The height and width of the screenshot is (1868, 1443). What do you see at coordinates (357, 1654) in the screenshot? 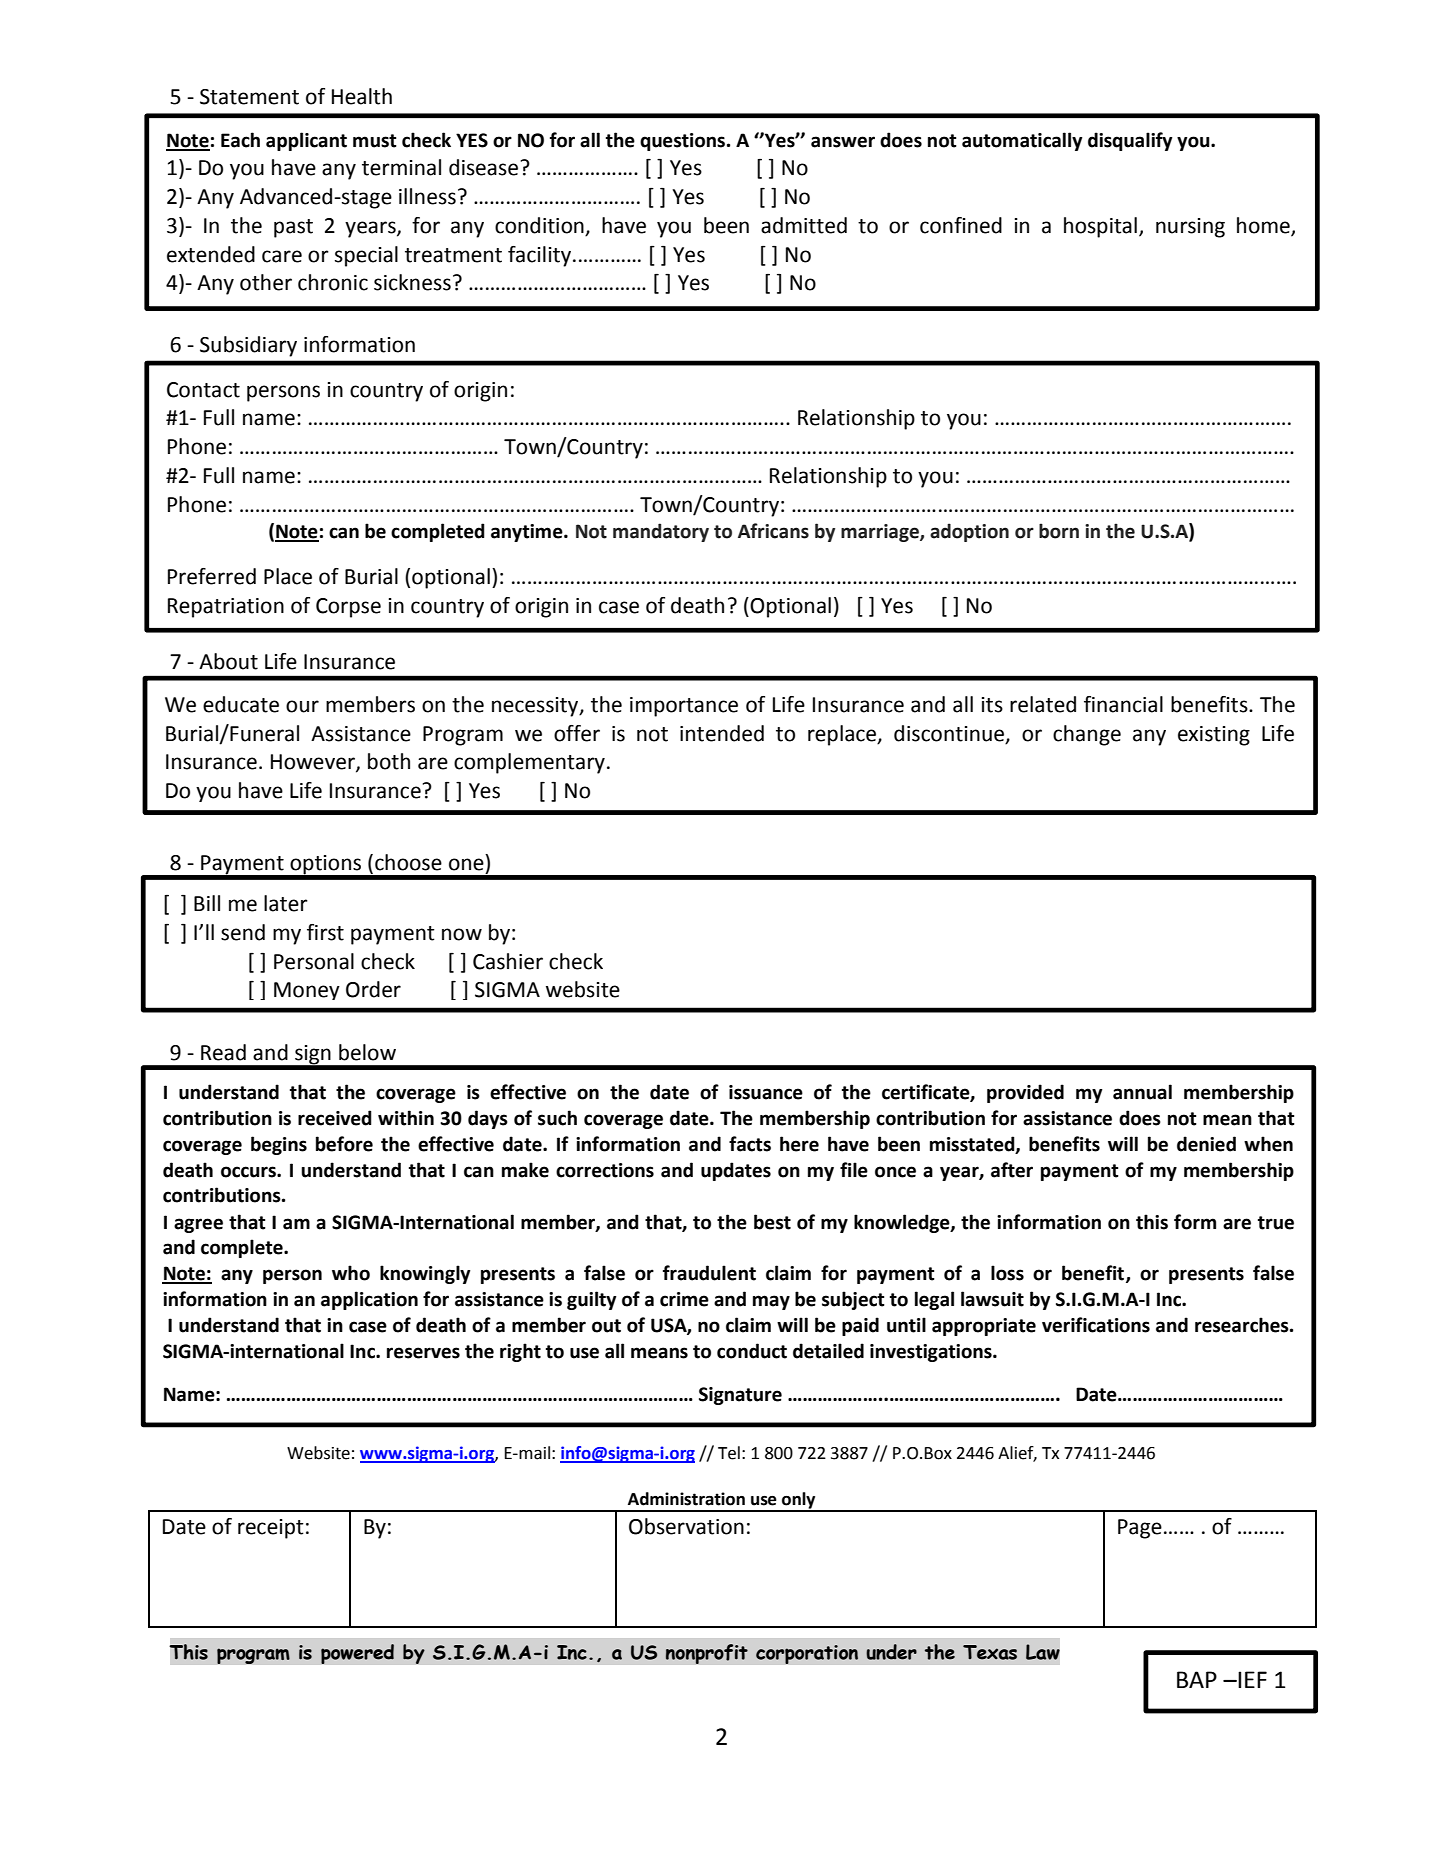
I see `powered` at bounding box center [357, 1654].
